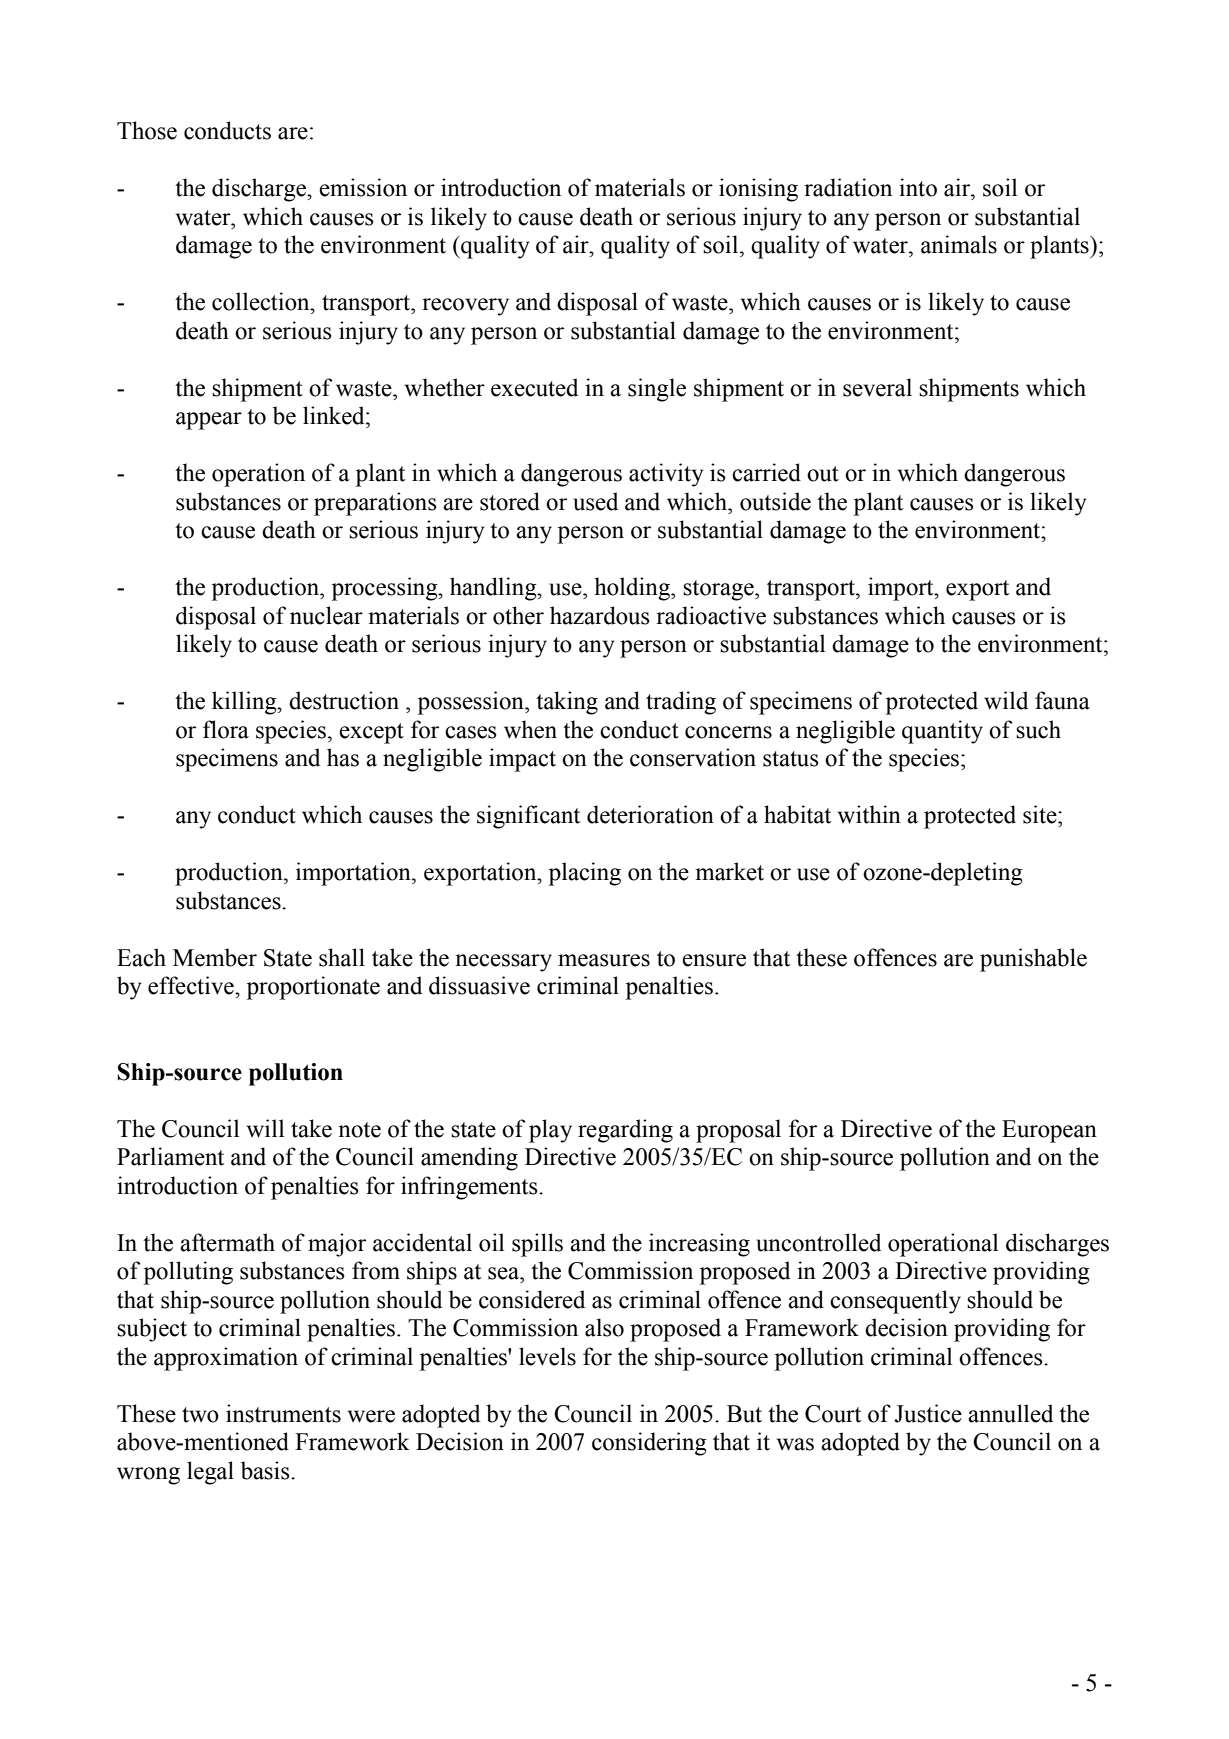 The image size is (1229, 1739). What do you see at coordinates (215, 957) in the document?
I see `Member` at bounding box center [215, 957].
